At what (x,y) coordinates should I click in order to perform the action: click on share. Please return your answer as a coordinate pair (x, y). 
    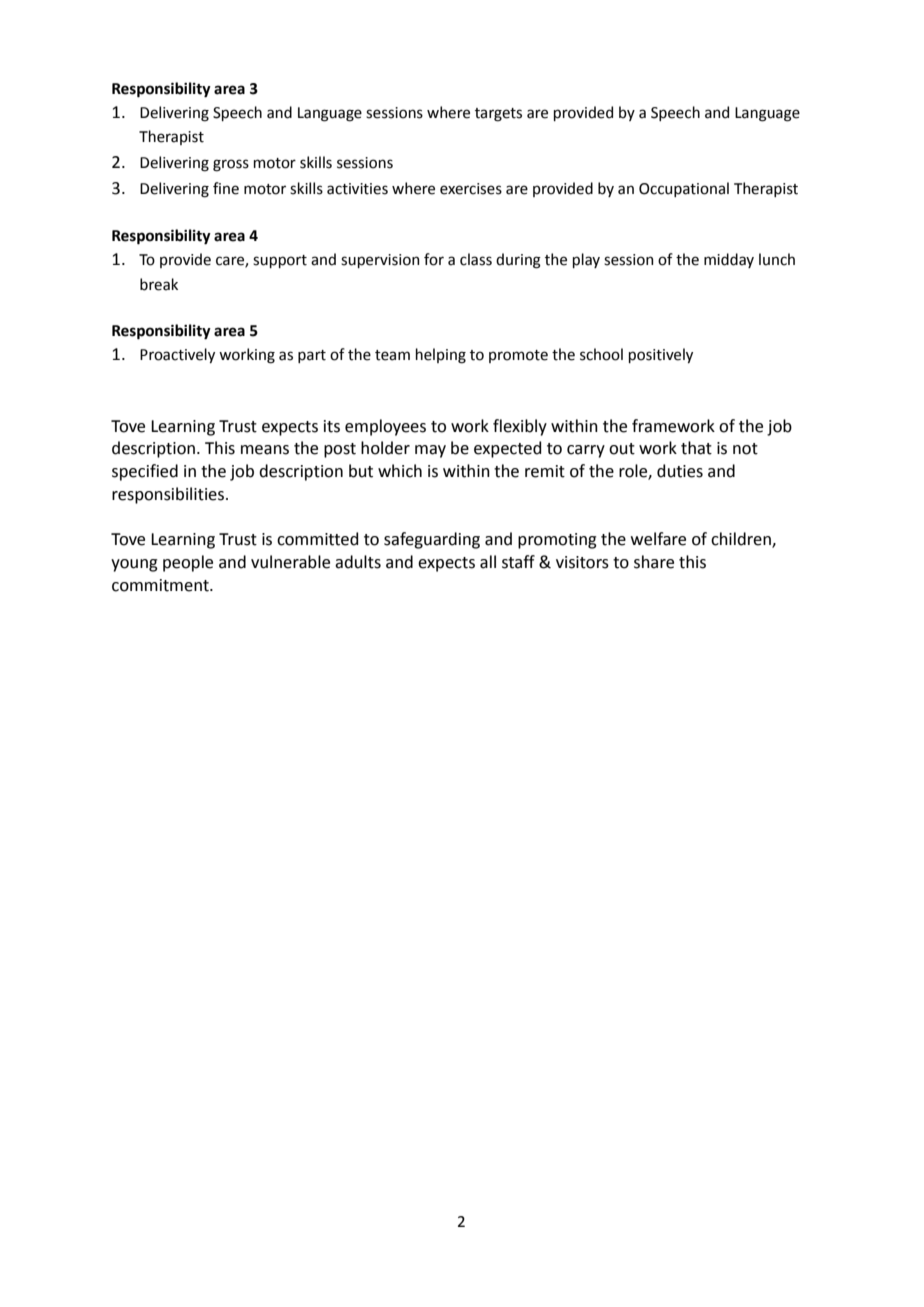
    Looking at the image, I should click on (654, 562).
